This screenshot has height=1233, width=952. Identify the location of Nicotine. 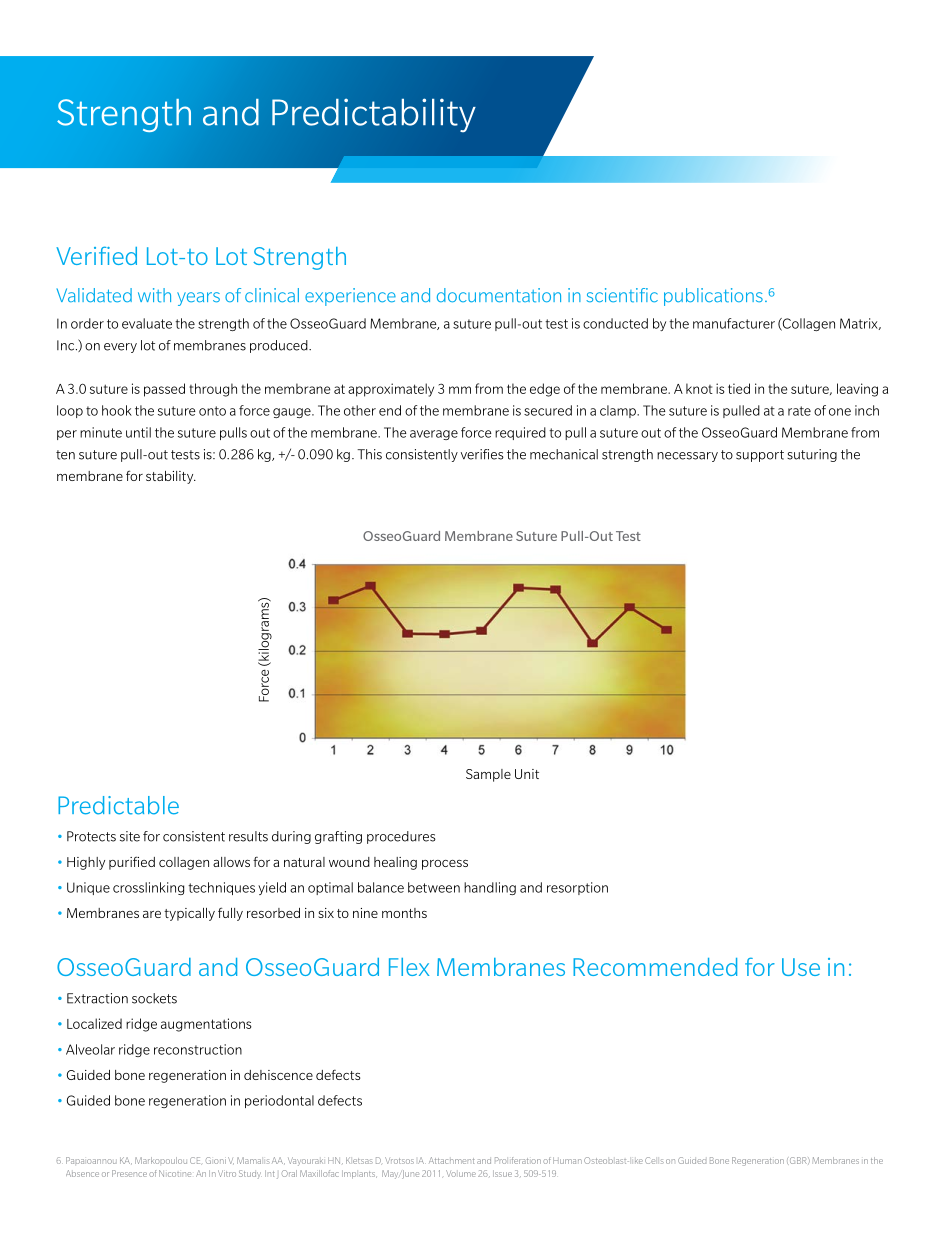
(175, 1173).
